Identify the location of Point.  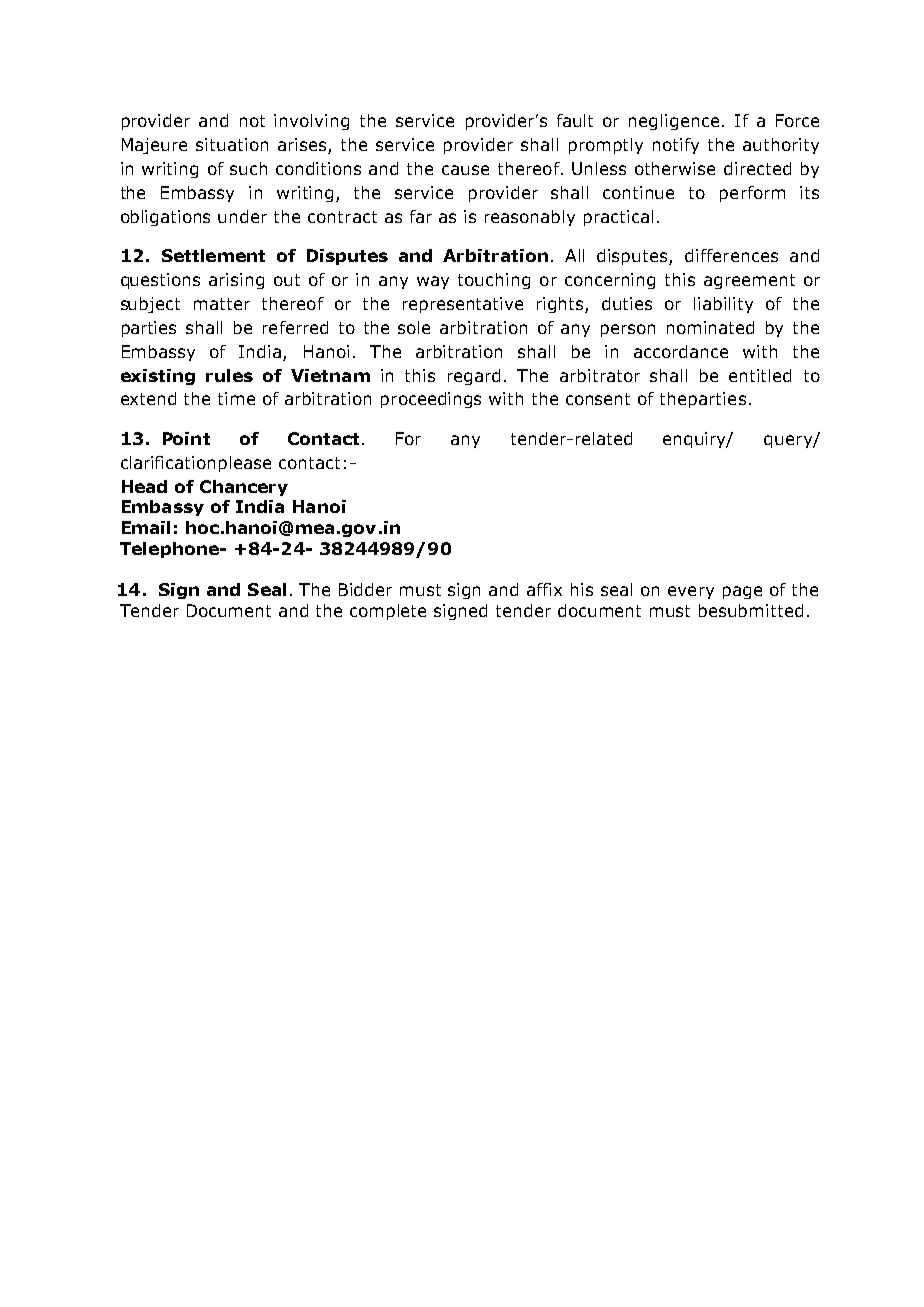
(186, 438).
